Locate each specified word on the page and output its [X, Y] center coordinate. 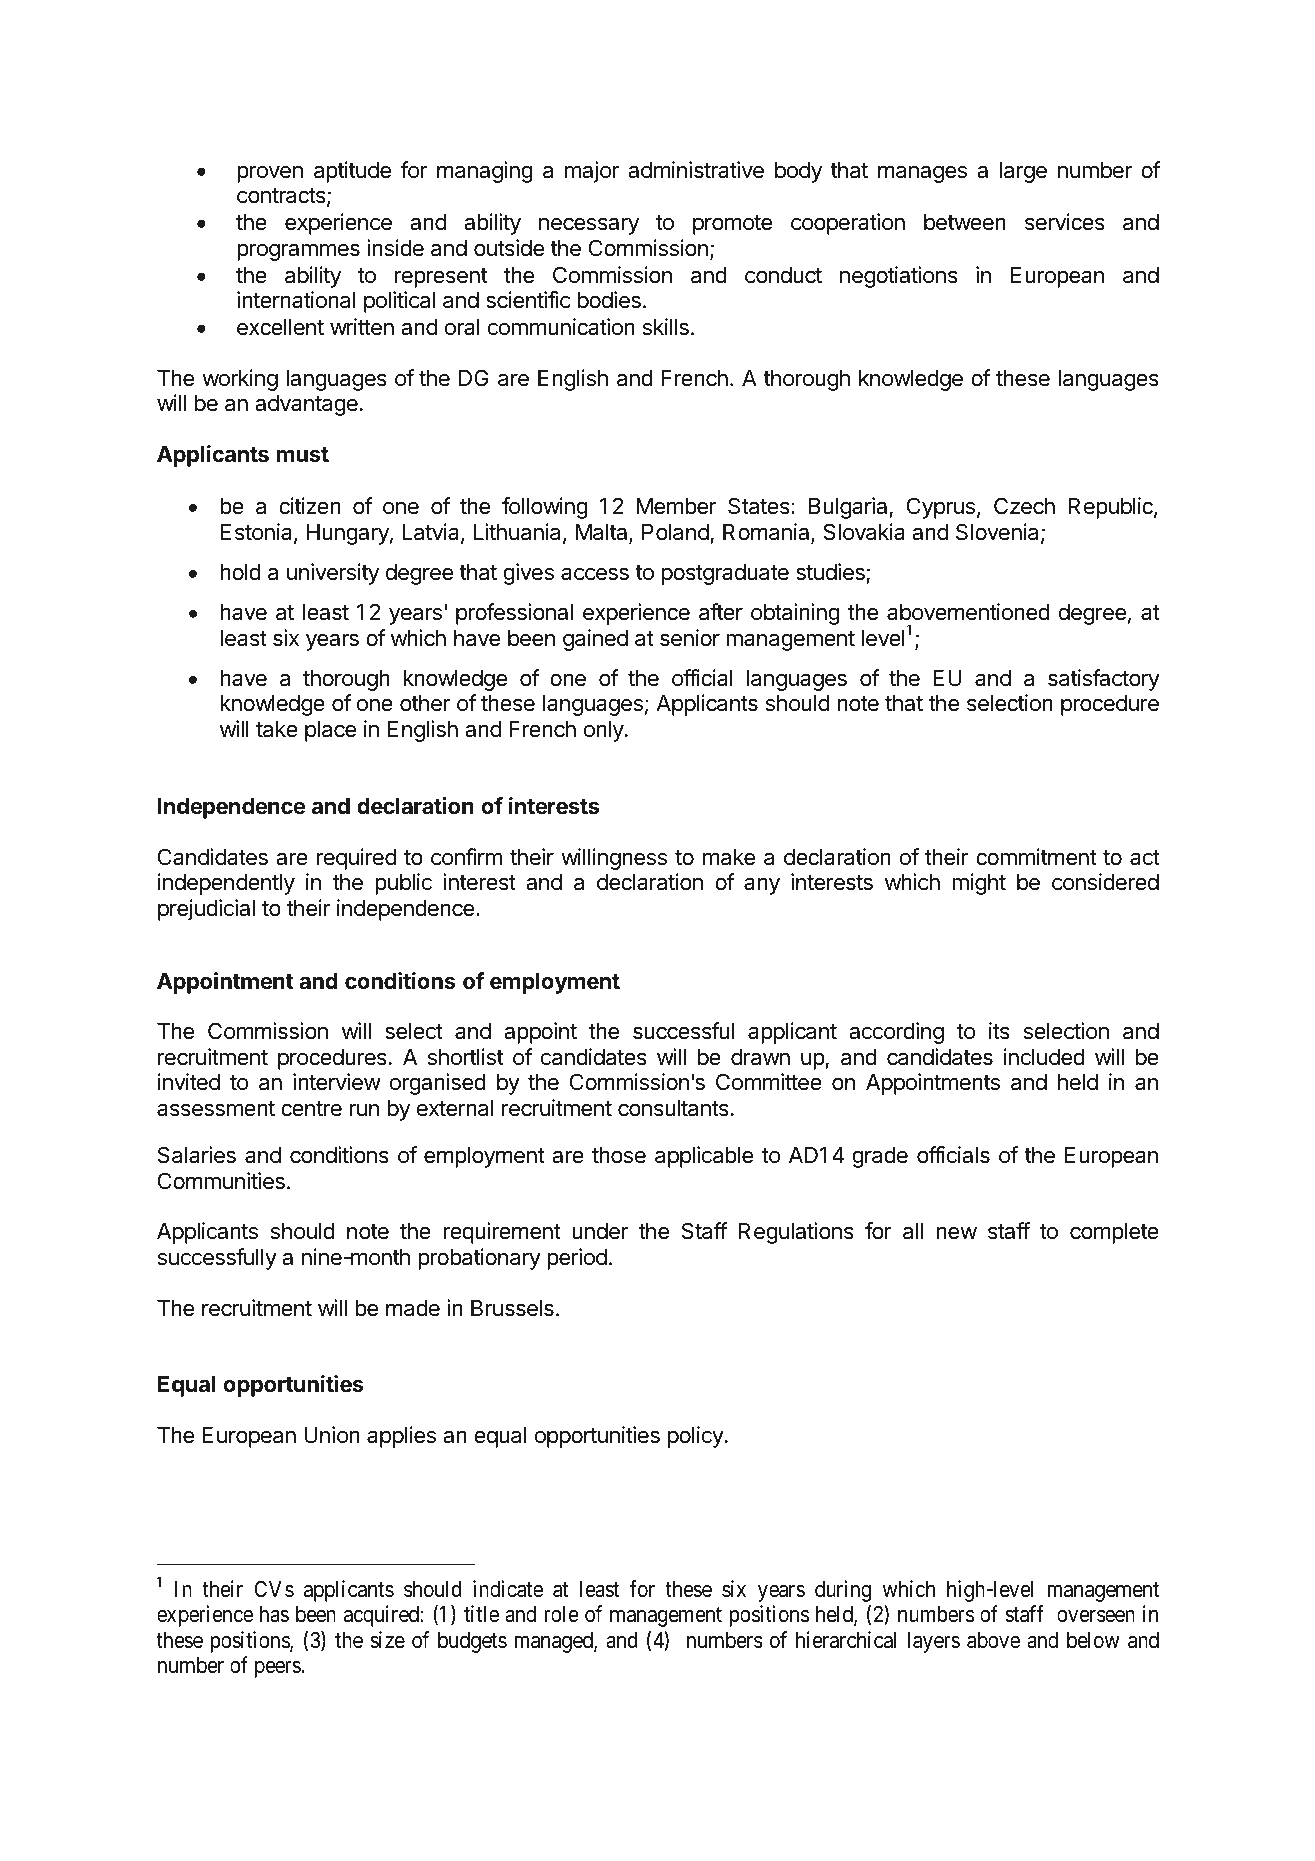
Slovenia [999, 533]
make [729, 857]
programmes [298, 252]
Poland [675, 532]
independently [226, 884]
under [600, 1231]
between [965, 222]
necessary [589, 226]
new [956, 1233]
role [561, 1614]
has [274, 1614]
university [333, 574]
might [979, 884]
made [413, 1308]
